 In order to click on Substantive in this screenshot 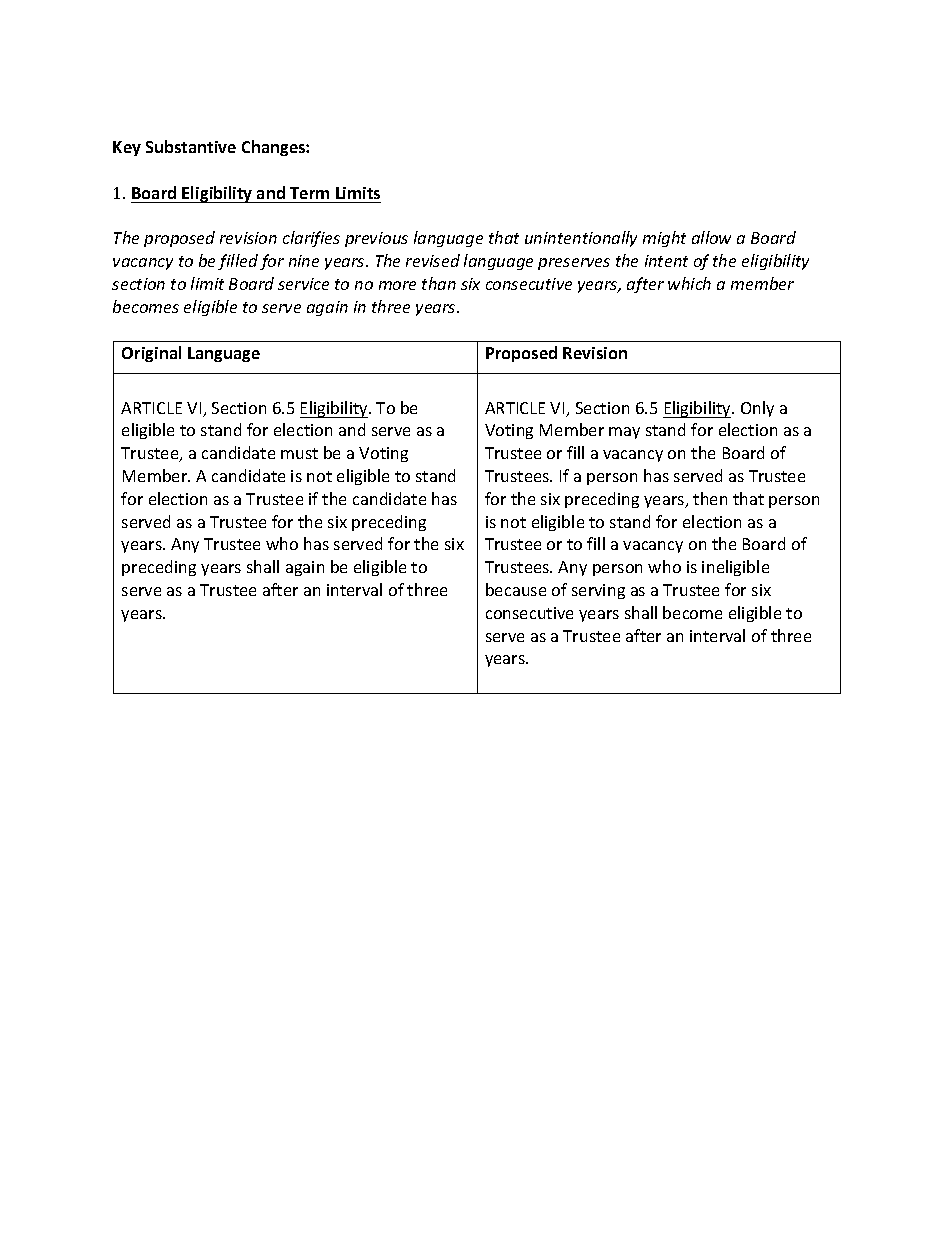, I will do `click(191, 146)`.
